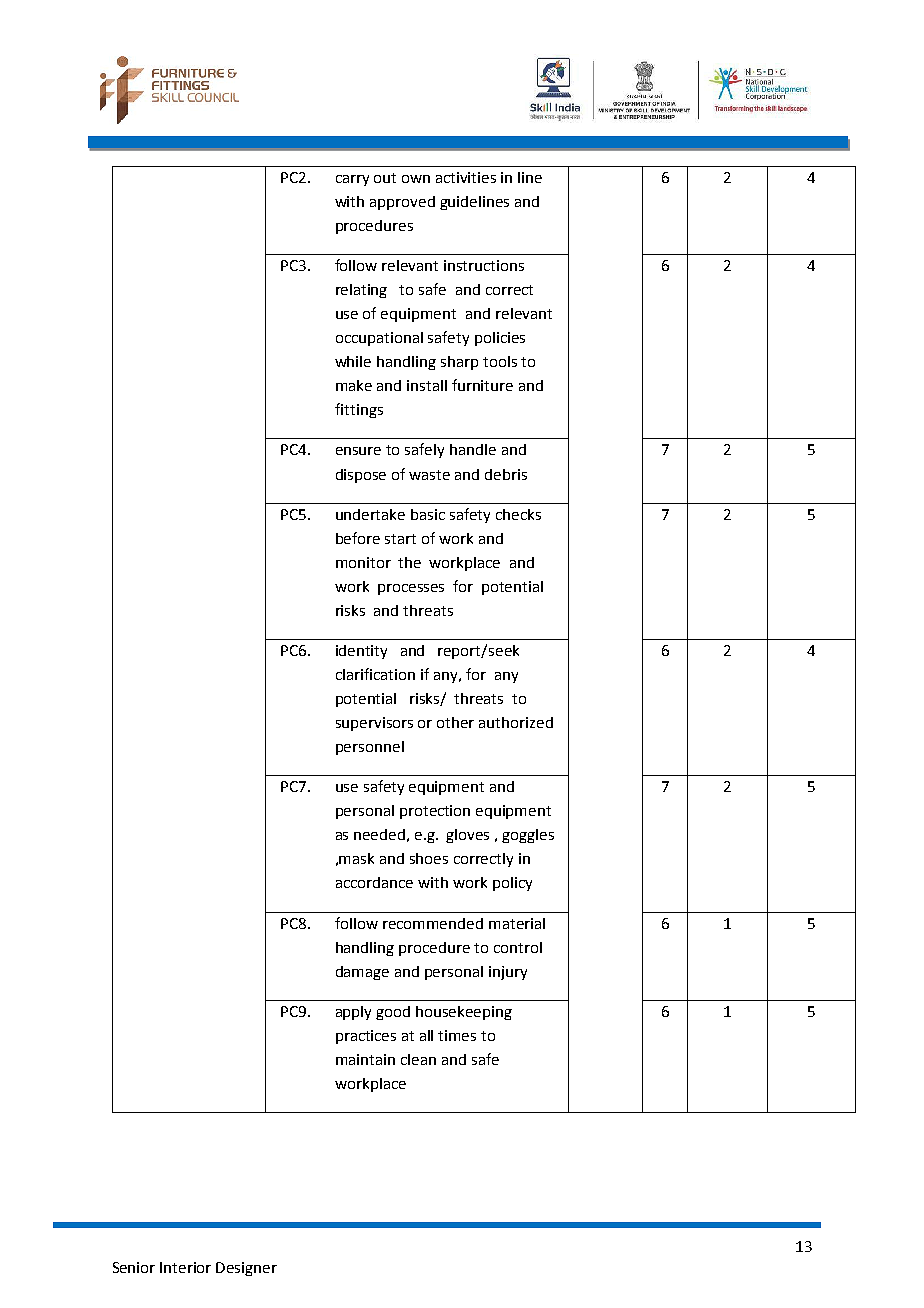  What do you see at coordinates (370, 748) in the screenshot?
I see `personnel` at bounding box center [370, 748].
